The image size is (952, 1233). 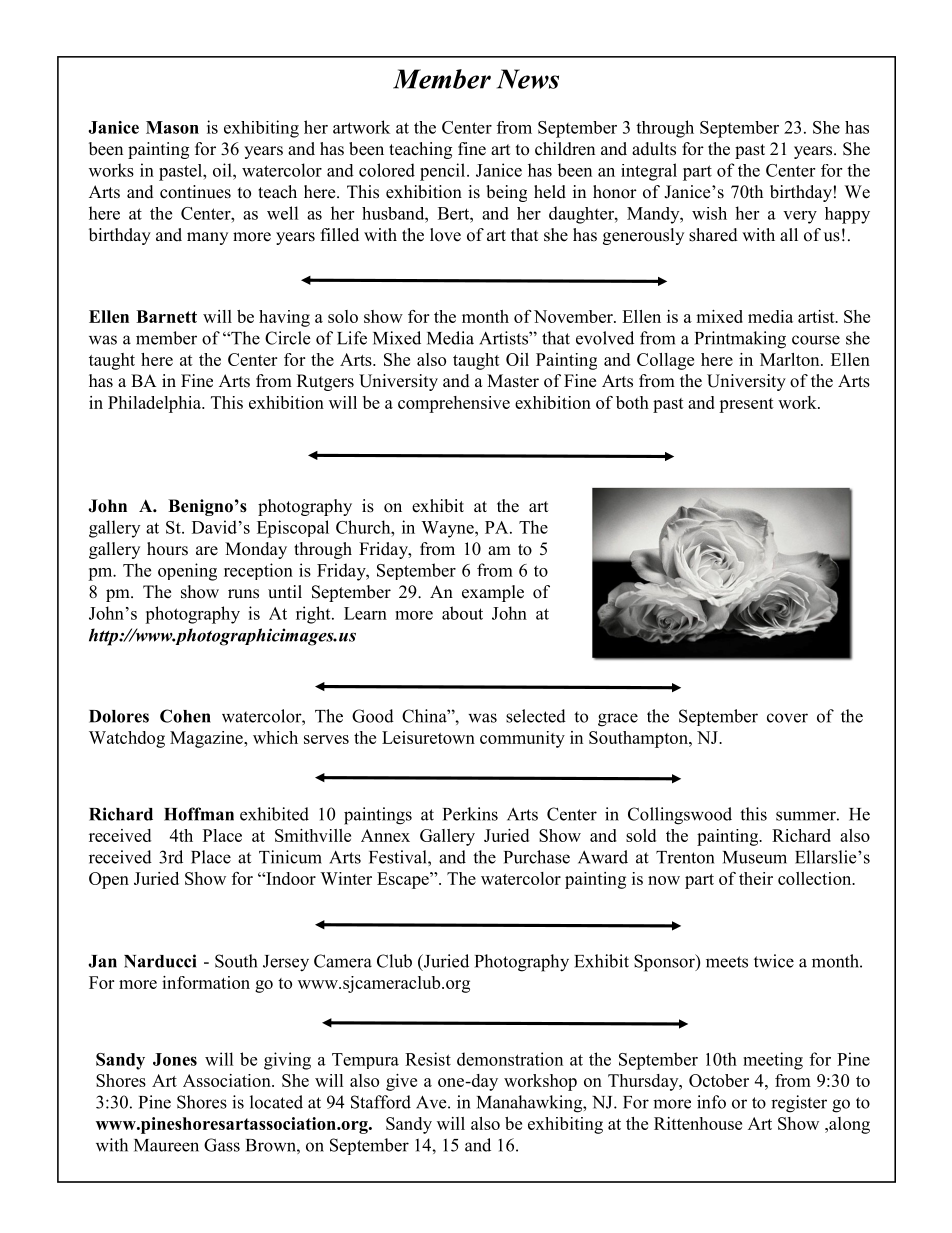 I want to click on Gass, so click(x=222, y=1145).
